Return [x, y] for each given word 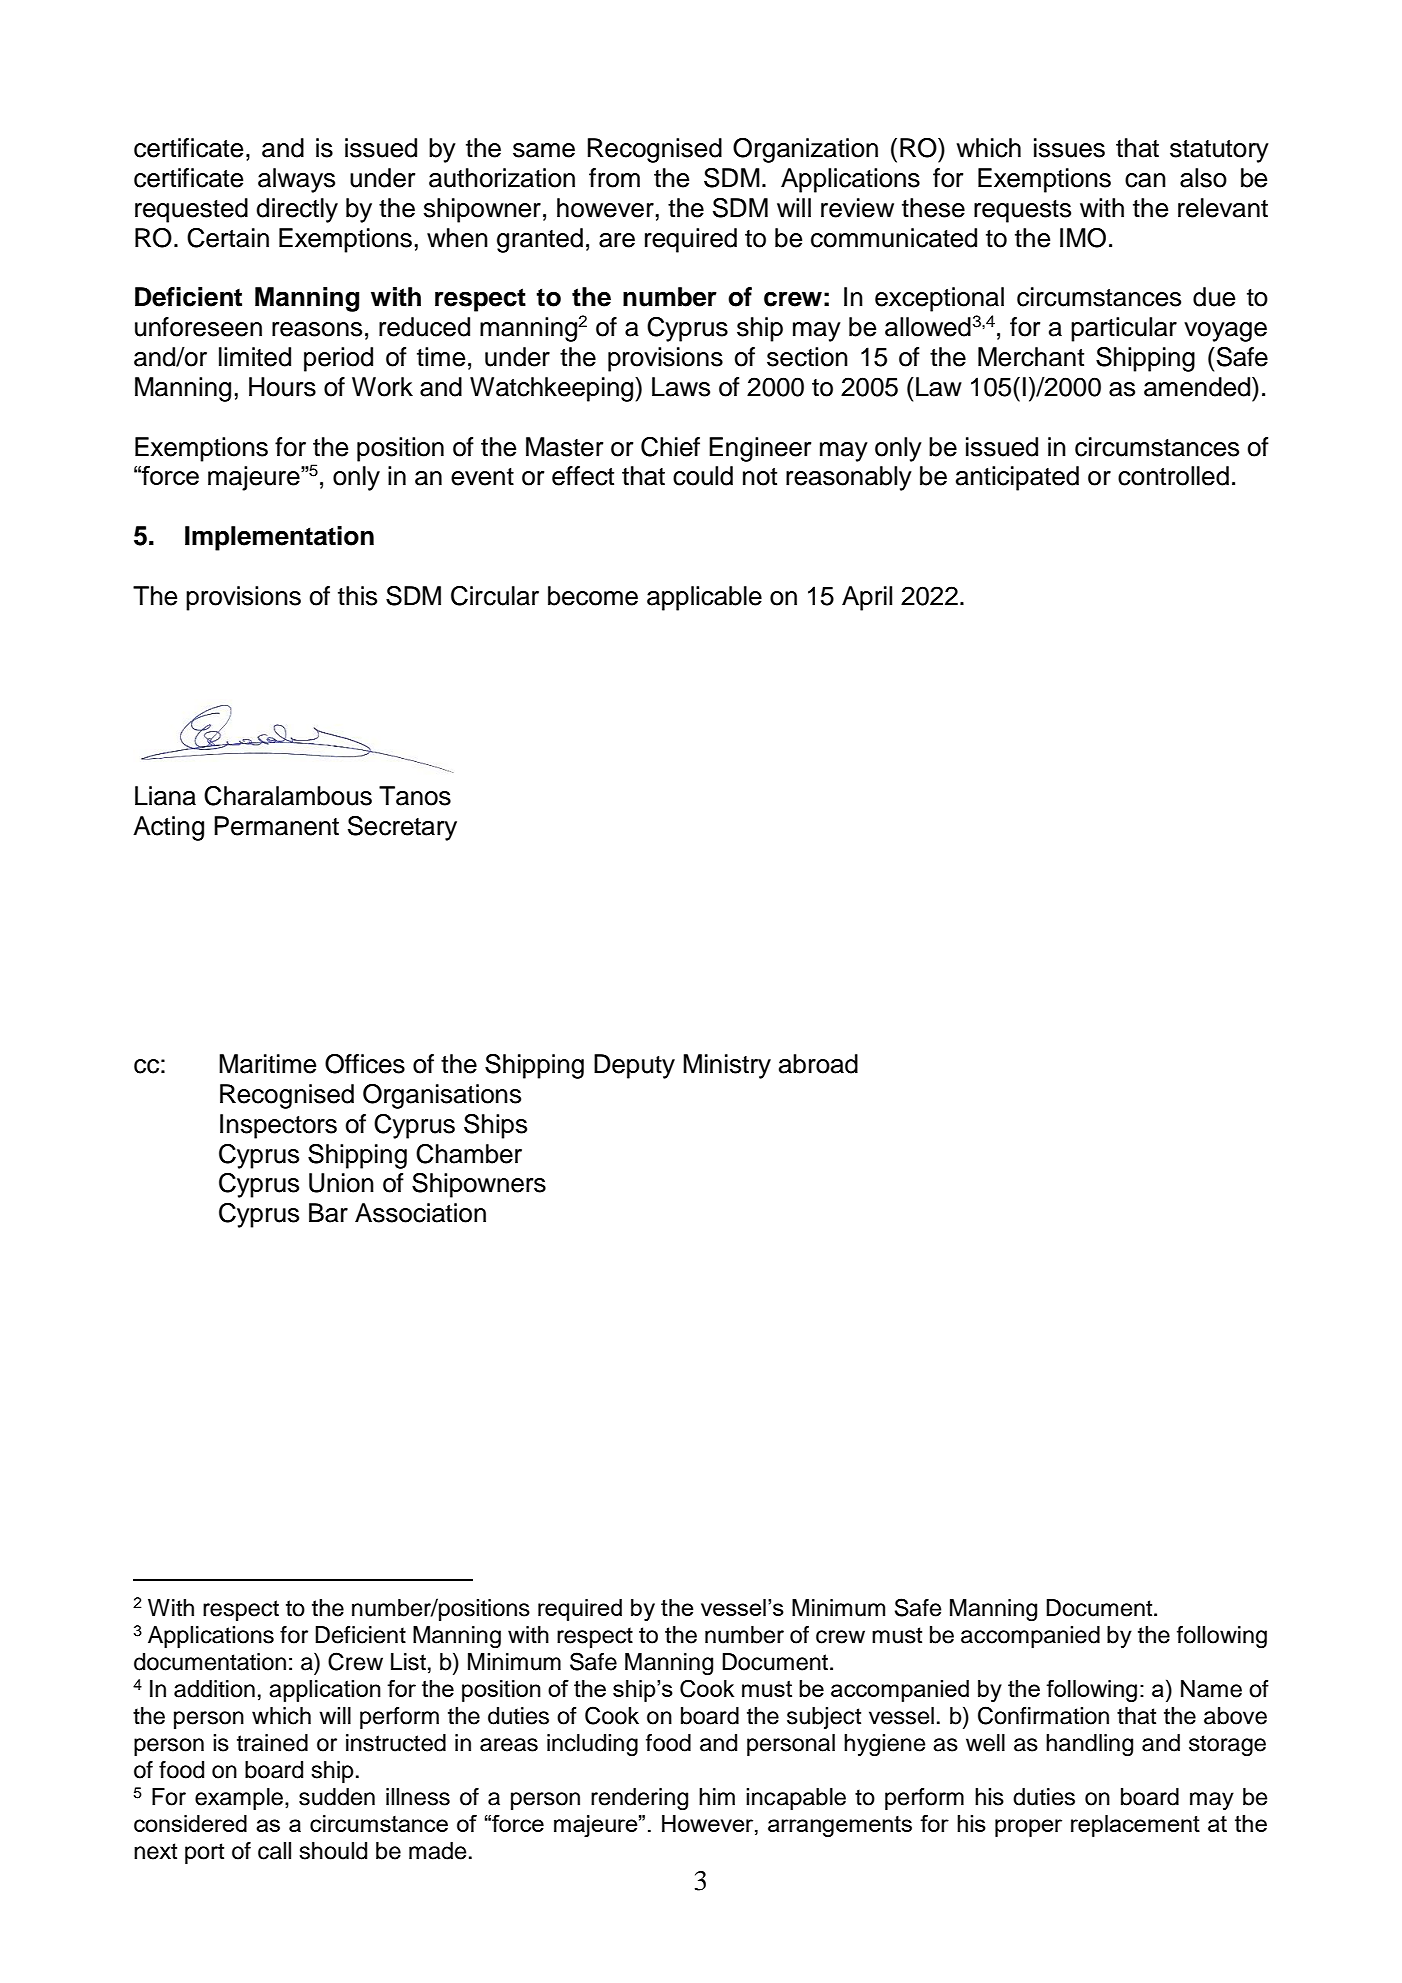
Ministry [727, 1066]
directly [297, 210]
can [1145, 180]
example [239, 1799]
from [614, 178]
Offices [365, 1064]
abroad [818, 1064]
